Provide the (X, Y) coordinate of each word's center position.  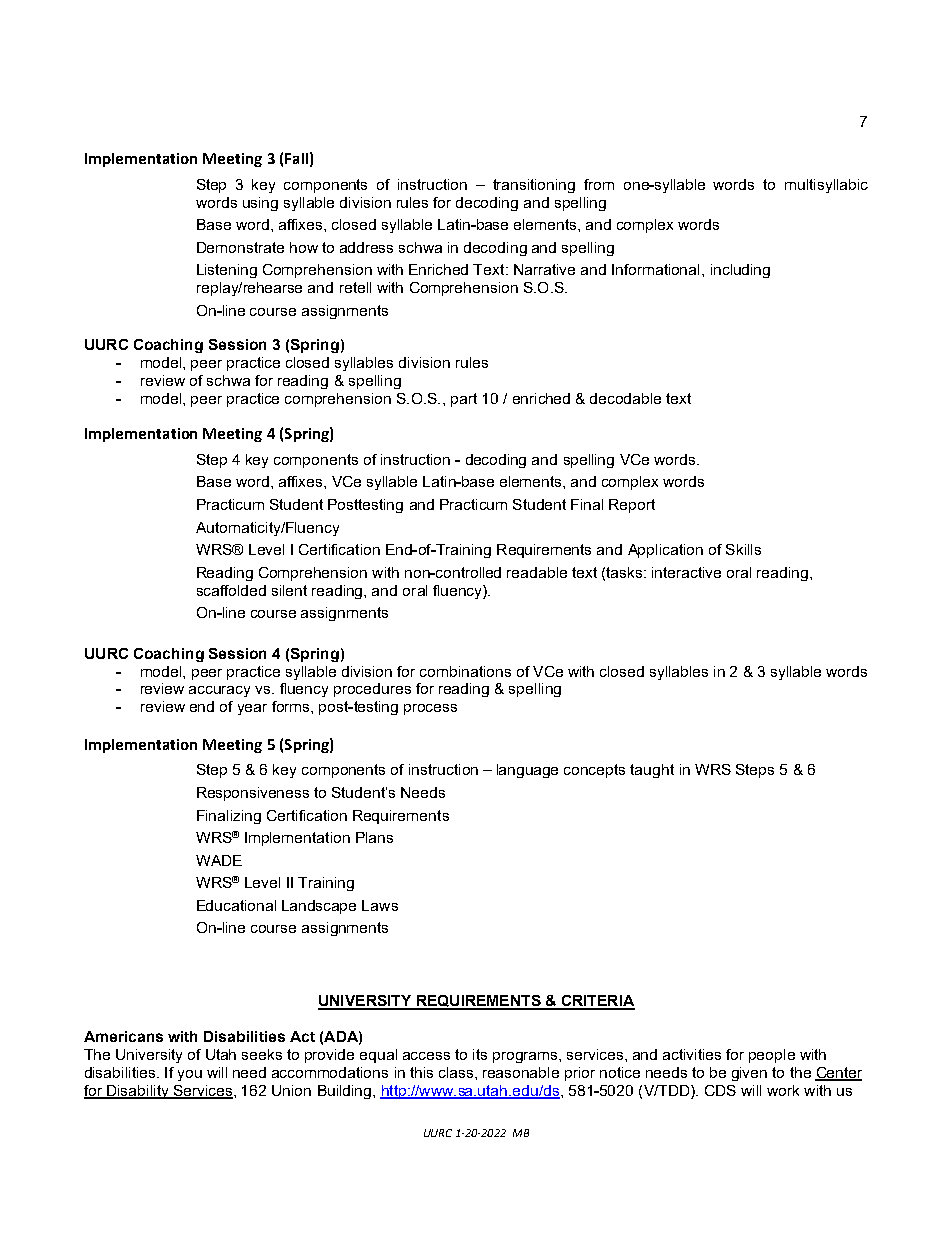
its (480, 1054)
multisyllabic (826, 186)
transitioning (534, 186)
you (190, 1075)
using (260, 204)
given (749, 1074)
